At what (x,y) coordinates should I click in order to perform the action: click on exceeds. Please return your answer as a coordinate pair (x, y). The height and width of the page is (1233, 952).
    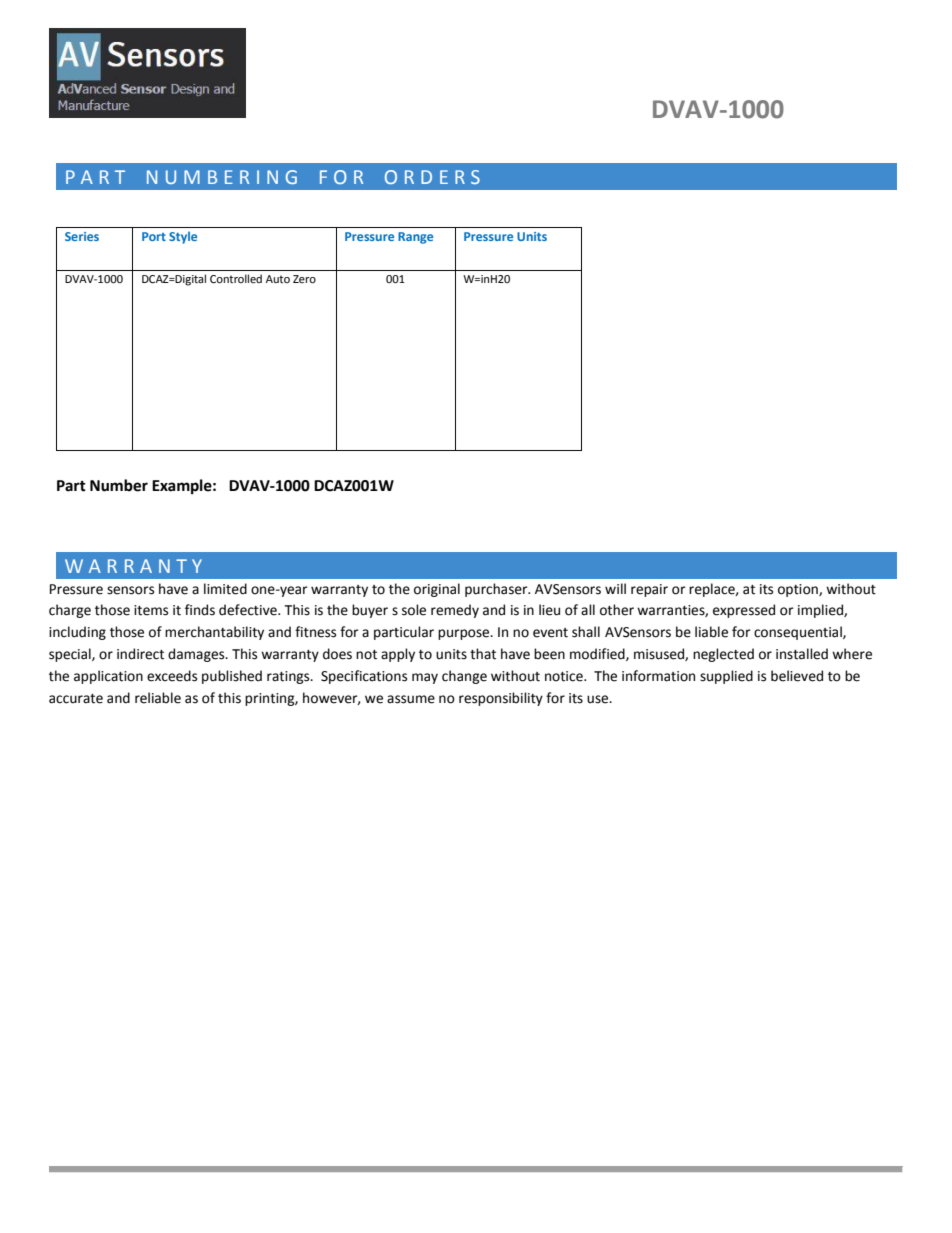
    Looking at the image, I should click on (172, 676).
